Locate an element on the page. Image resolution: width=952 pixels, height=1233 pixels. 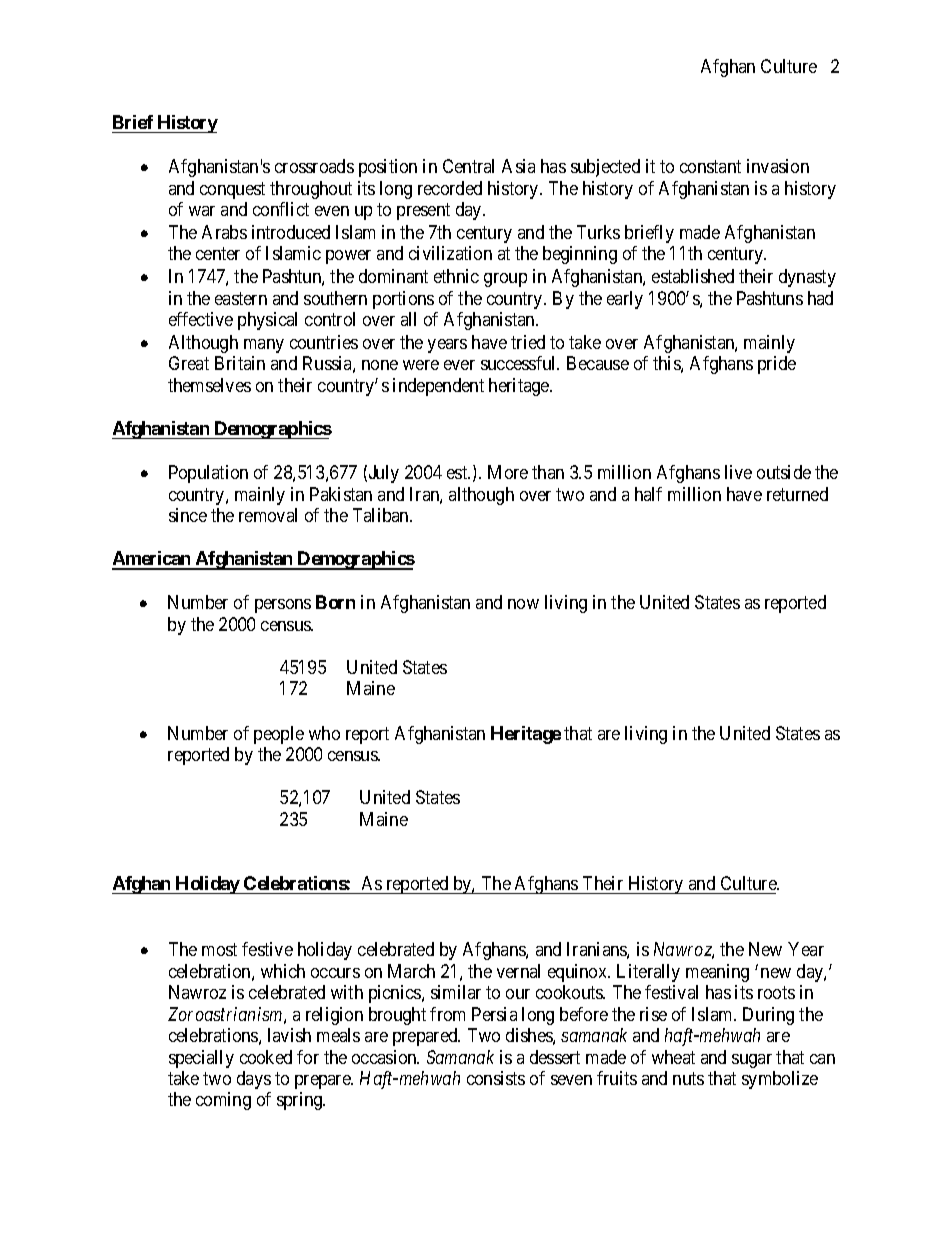
Asia is located at coordinates (518, 166).
